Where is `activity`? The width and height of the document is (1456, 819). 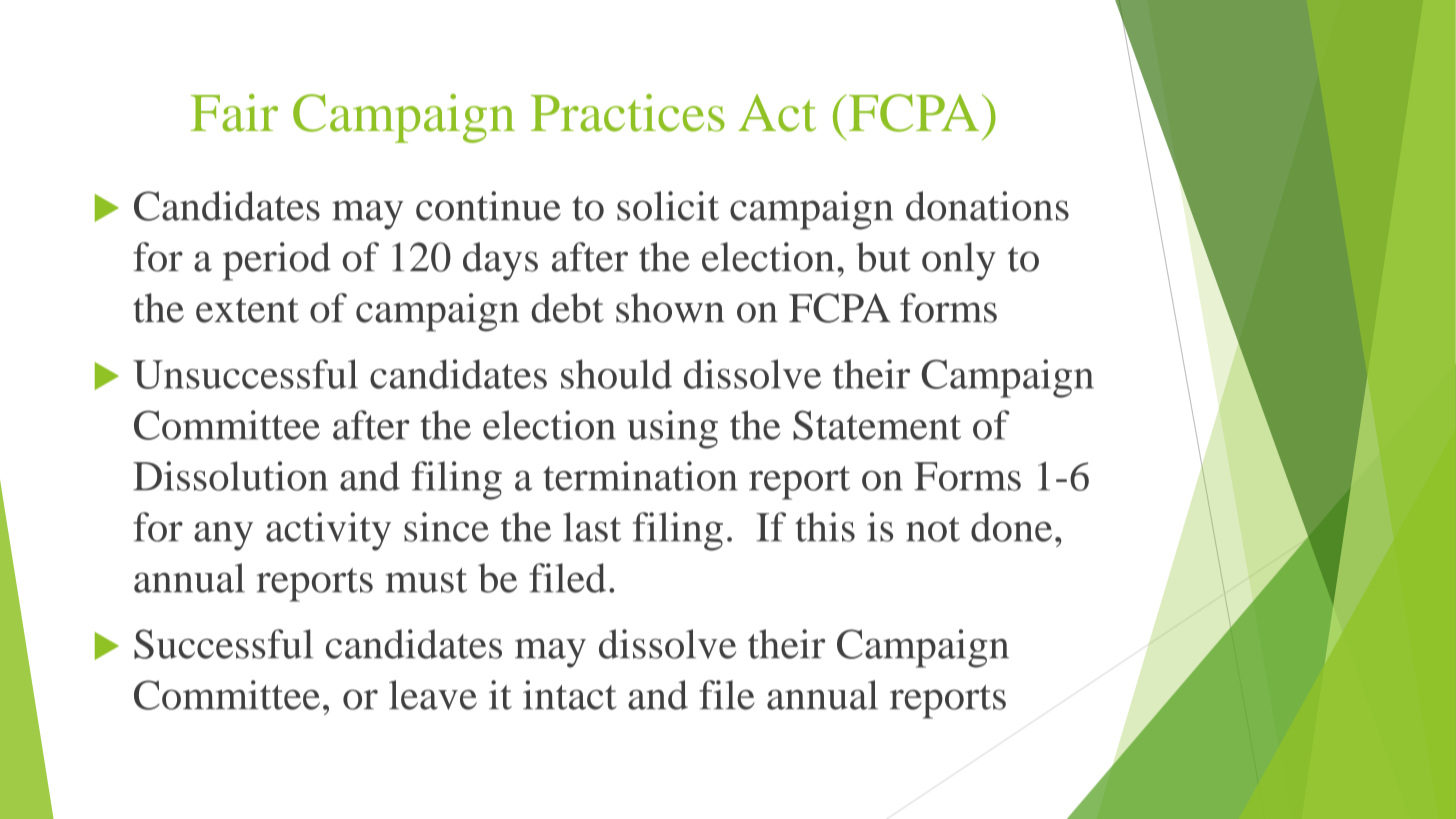
activity is located at coordinates (328, 531).
